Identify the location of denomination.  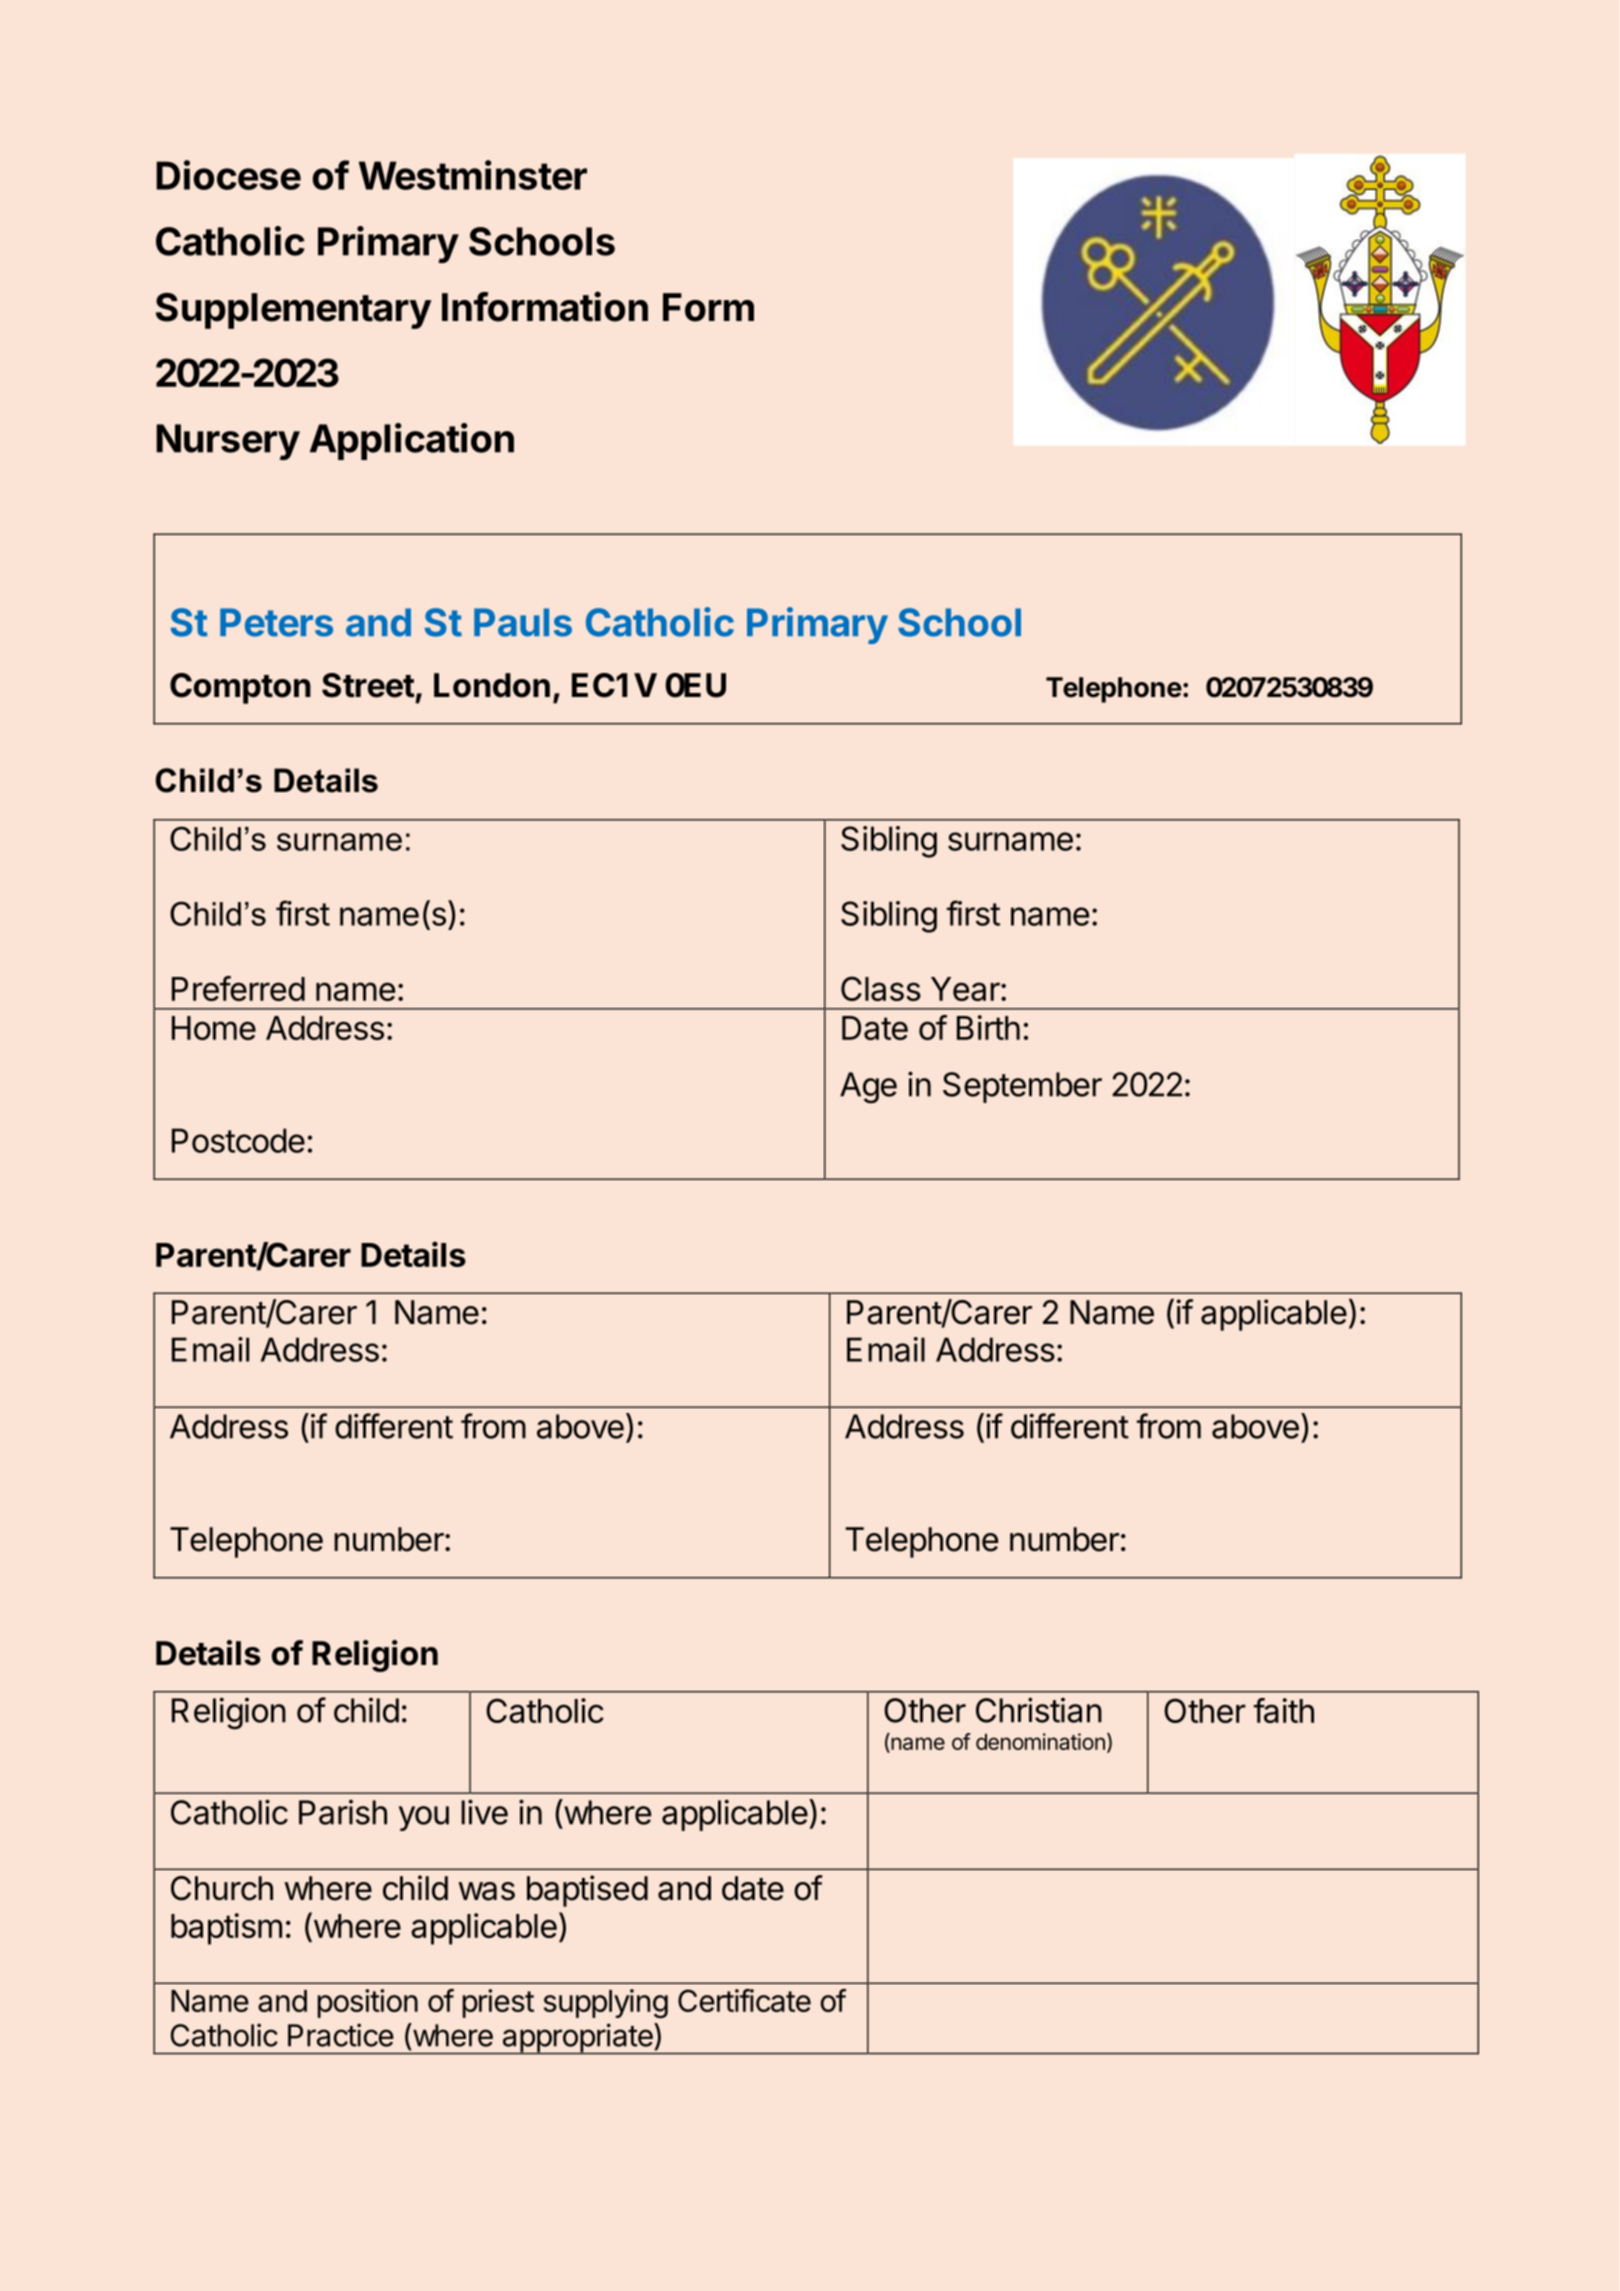
(1040, 1741).
